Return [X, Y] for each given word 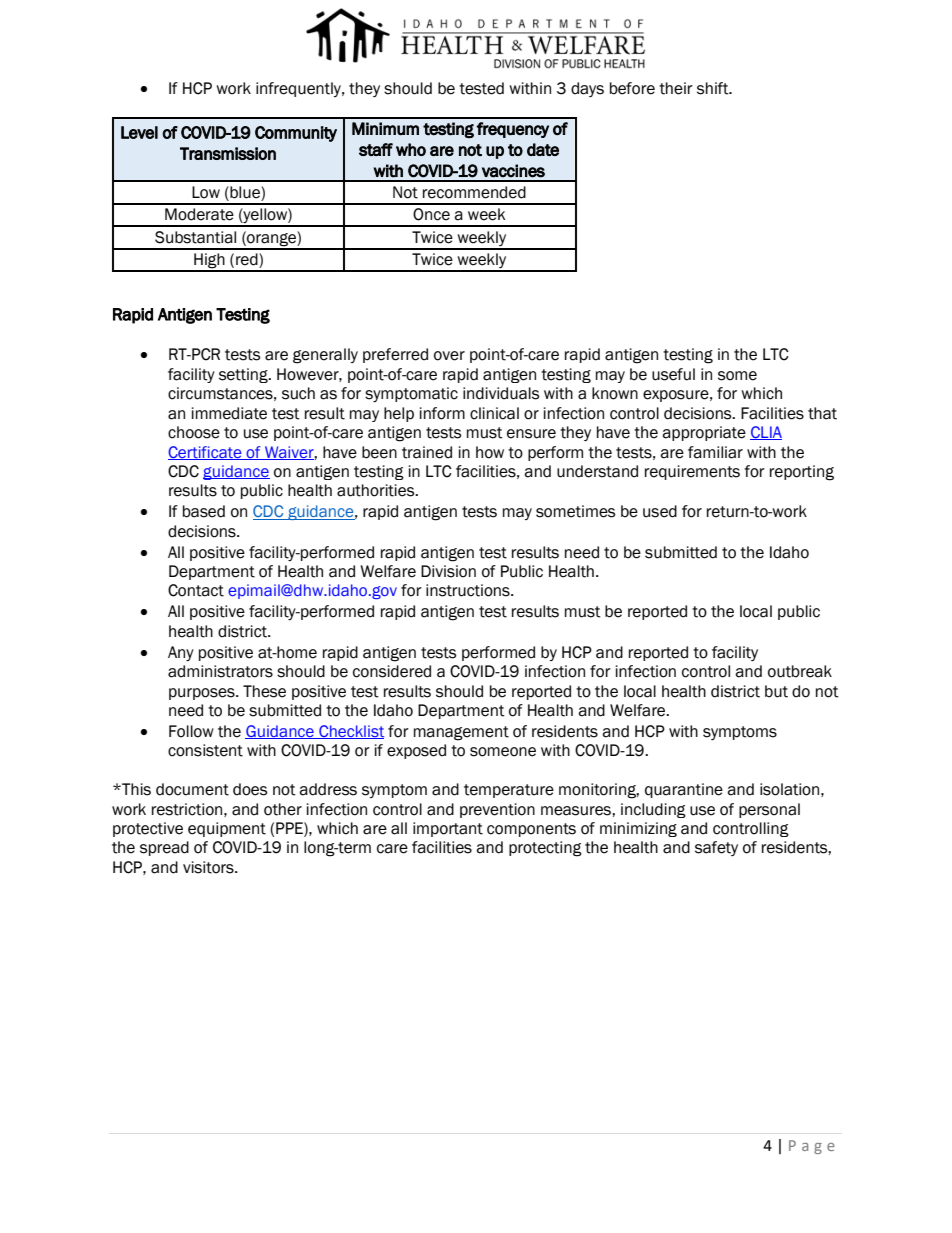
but [776, 691]
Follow [191, 731]
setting [244, 375]
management [461, 733]
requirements [692, 472]
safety [716, 848]
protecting [545, 849]
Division [448, 571]
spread [164, 848]
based [204, 511]
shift [714, 88]
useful [673, 374]
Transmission [228, 153]
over [449, 356]
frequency [513, 130]
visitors [209, 867]
